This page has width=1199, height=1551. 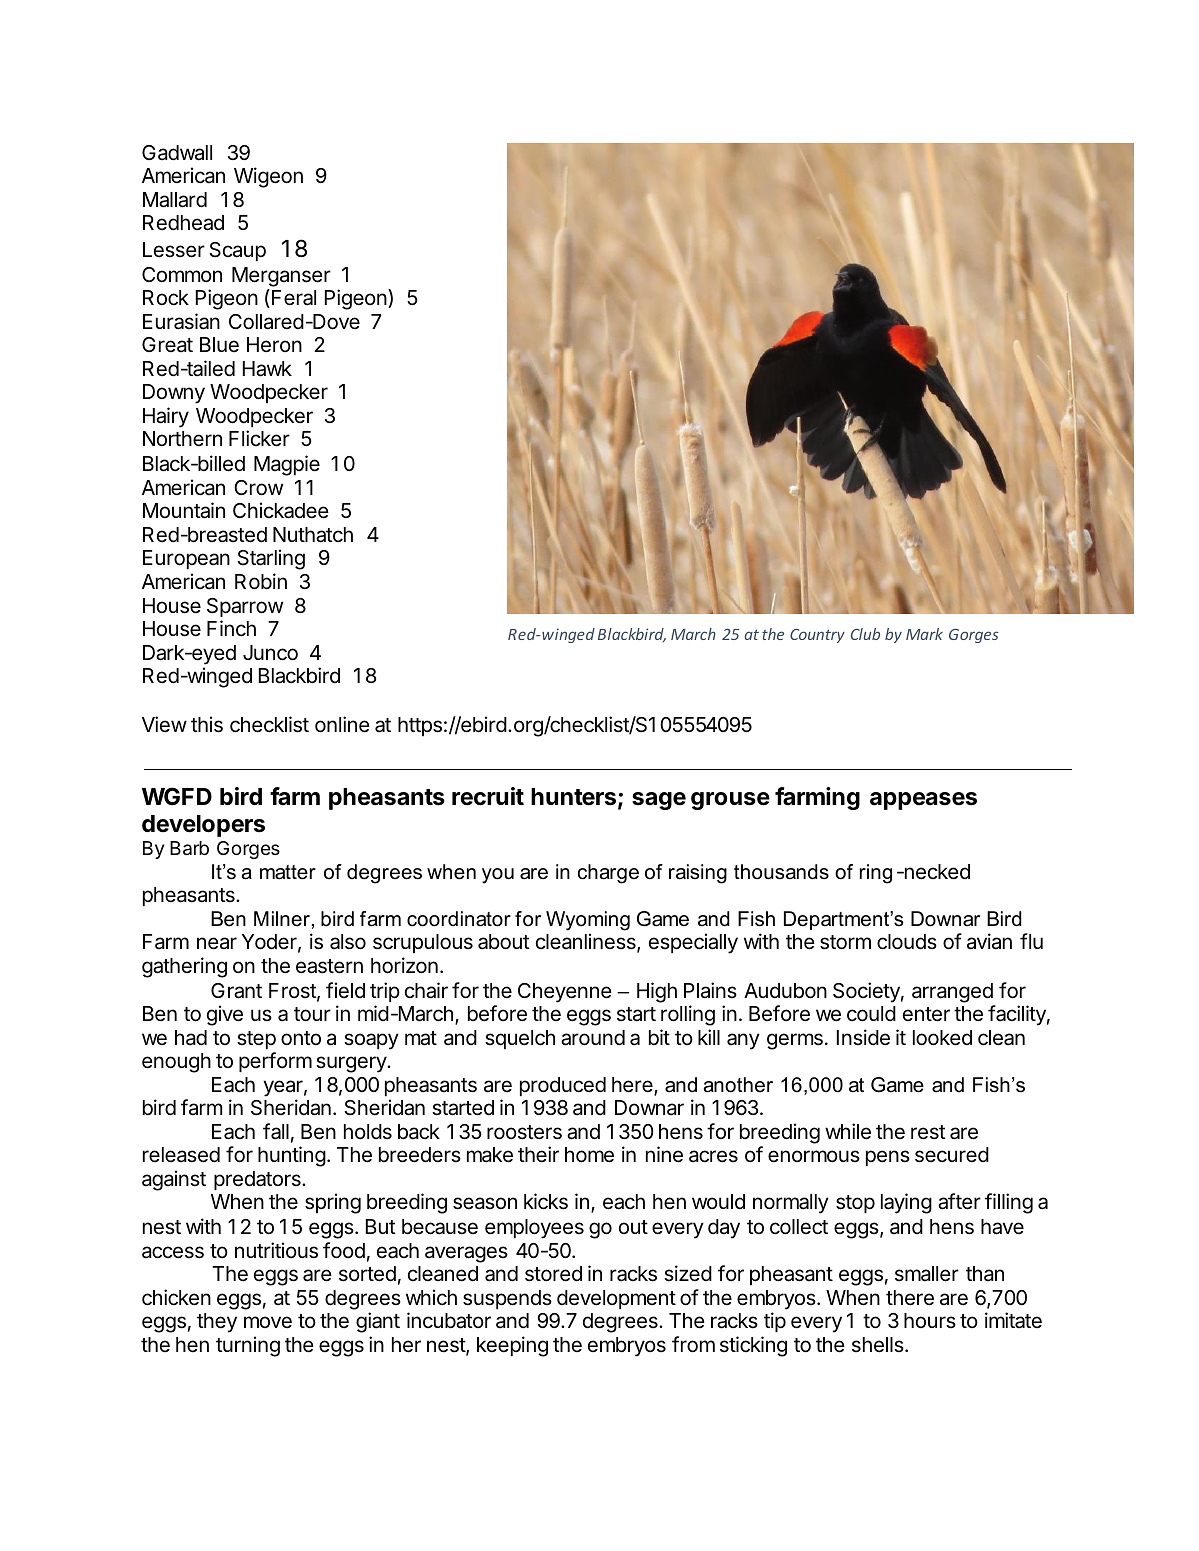 I want to click on Milner, so click(x=282, y=919).
